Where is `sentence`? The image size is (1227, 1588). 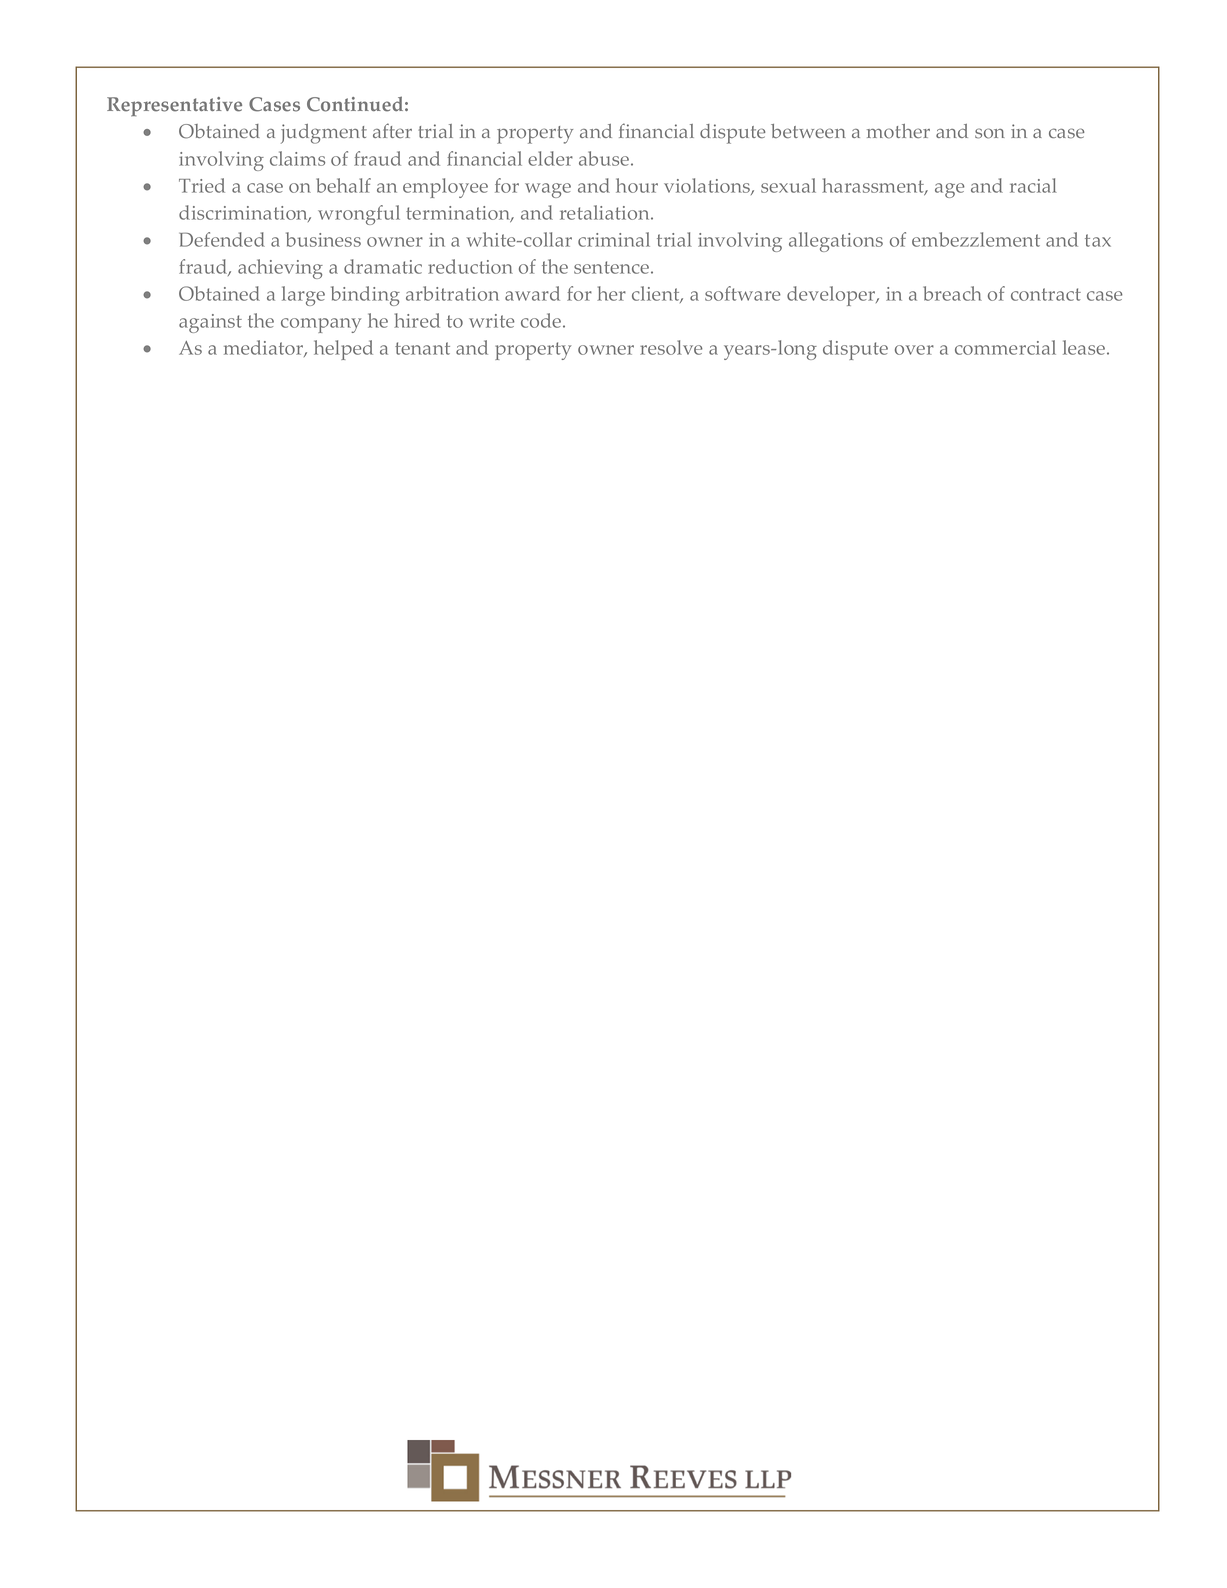
sentence is located at coordinates (611, 267).
